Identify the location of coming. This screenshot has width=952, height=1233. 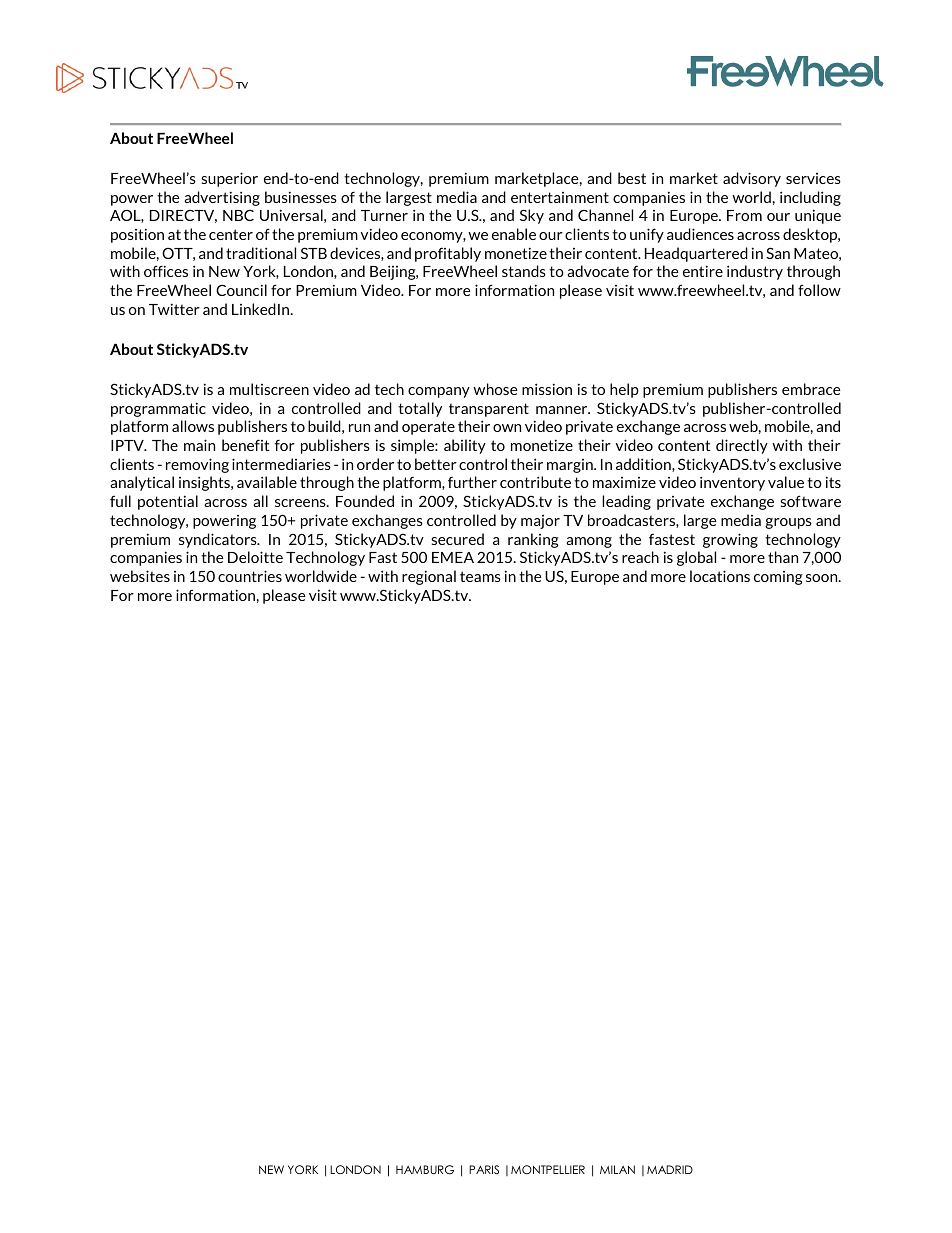
(778, 578).
